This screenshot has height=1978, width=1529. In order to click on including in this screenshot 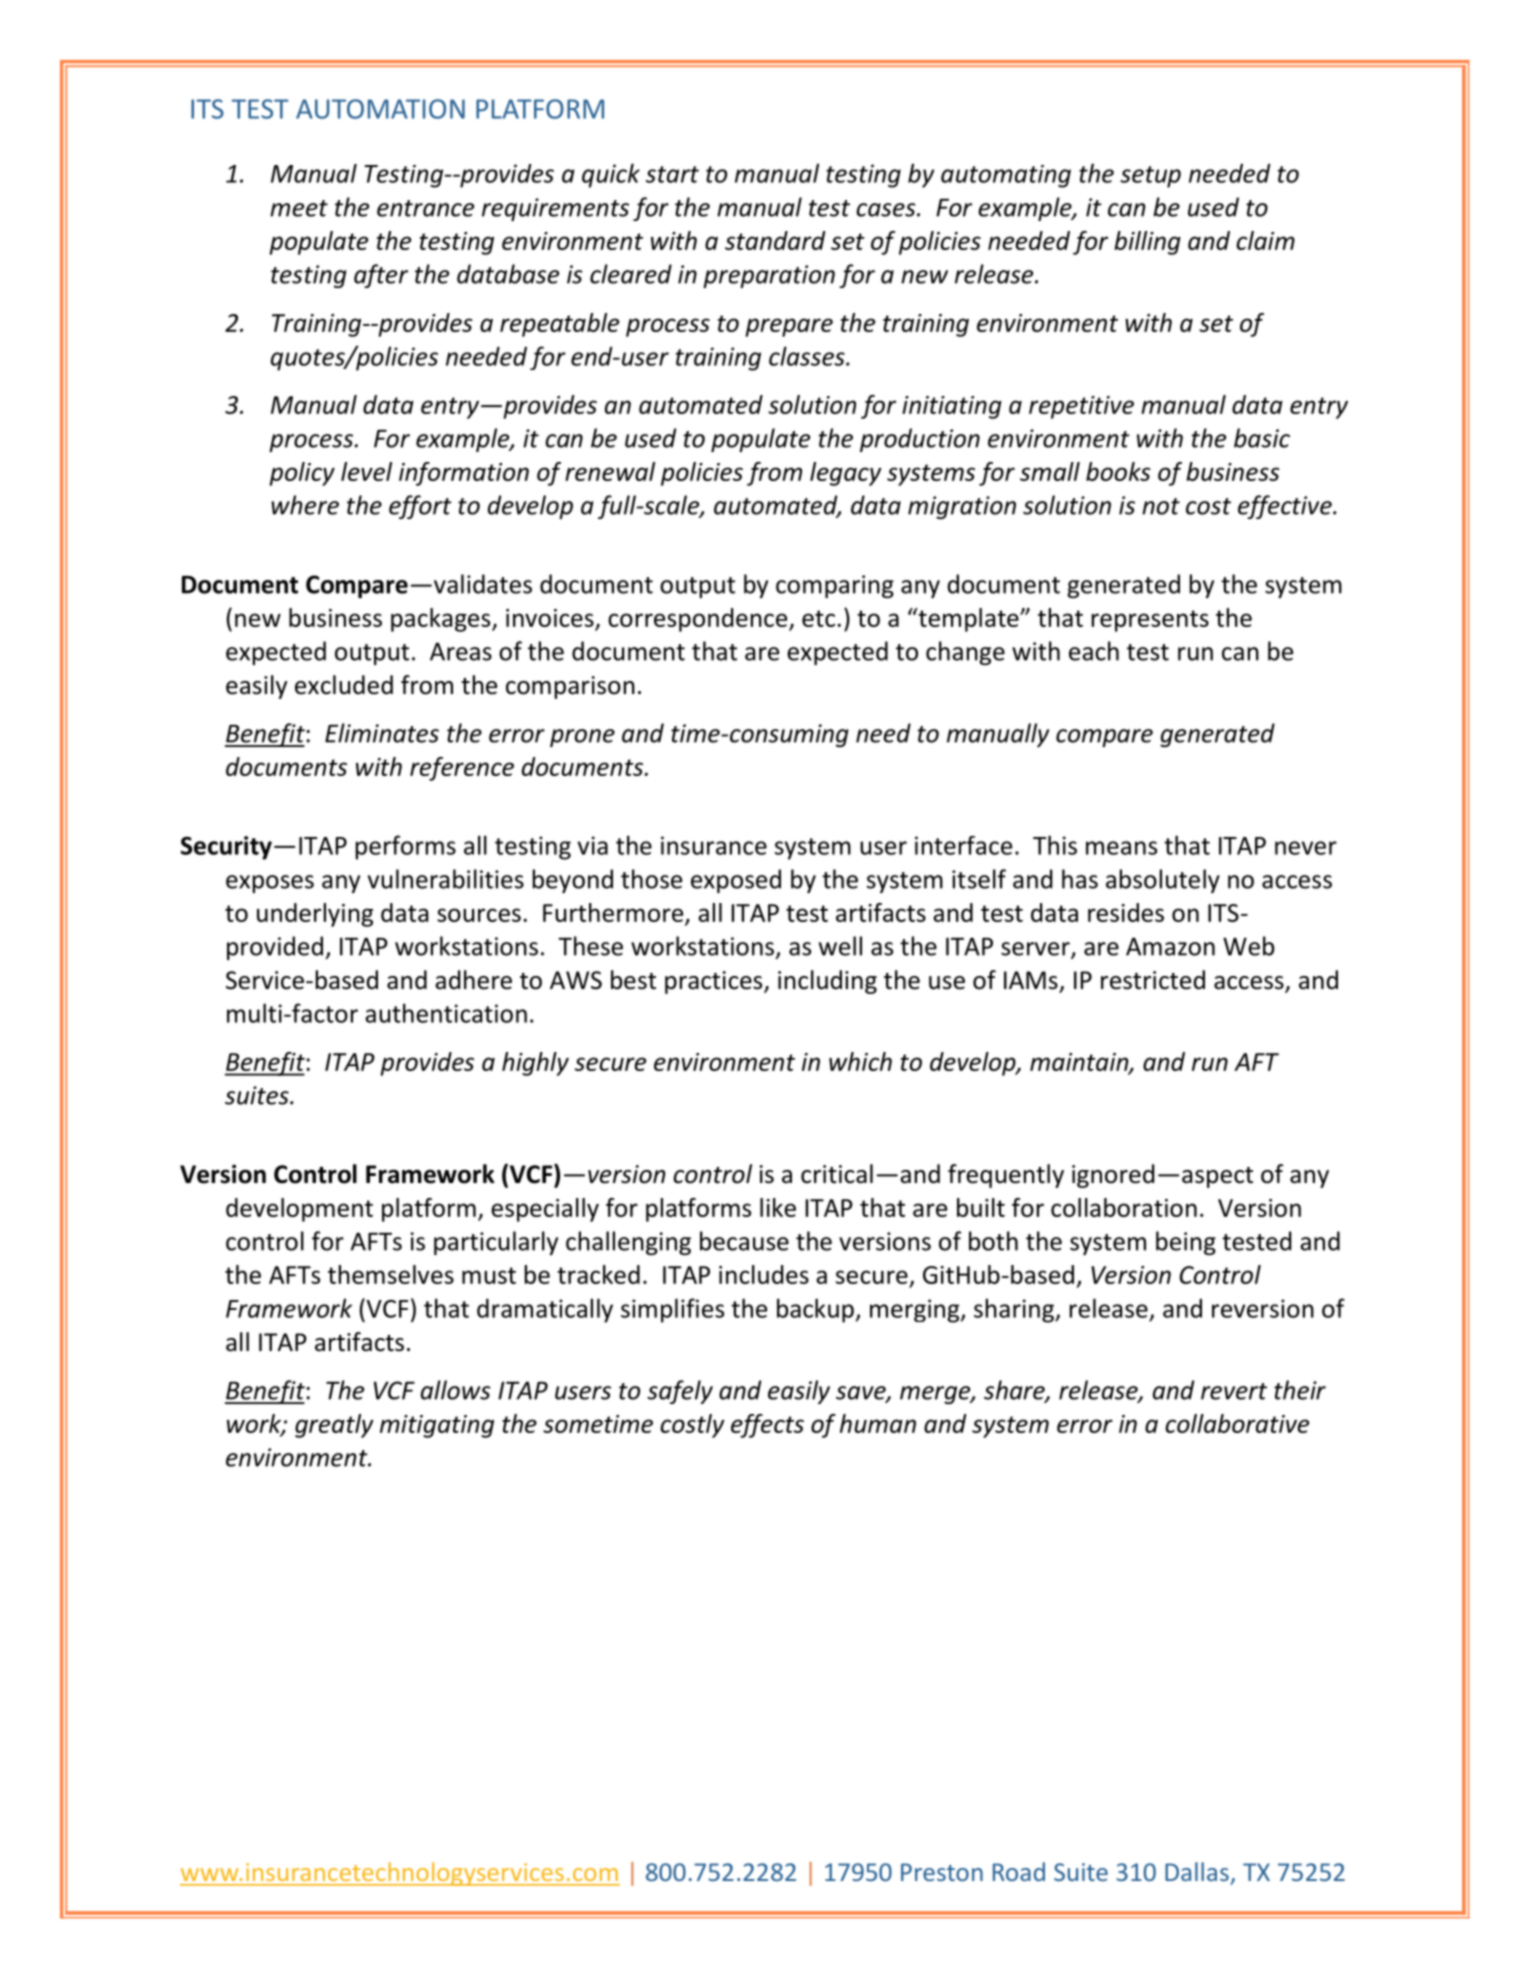, I will do `click(827, 982)`.
